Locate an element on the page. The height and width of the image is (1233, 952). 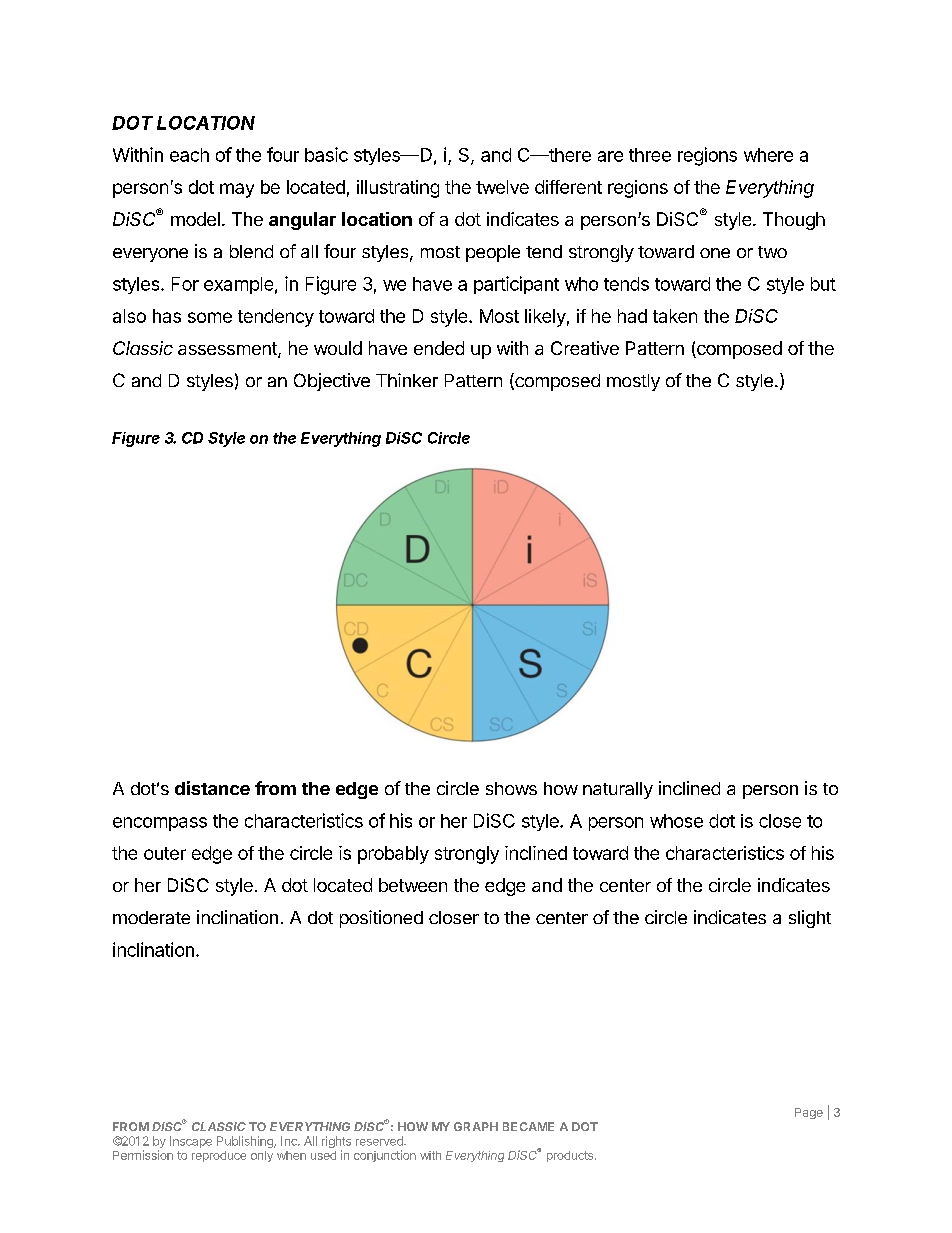
may is located at coordinates (237, 190).
